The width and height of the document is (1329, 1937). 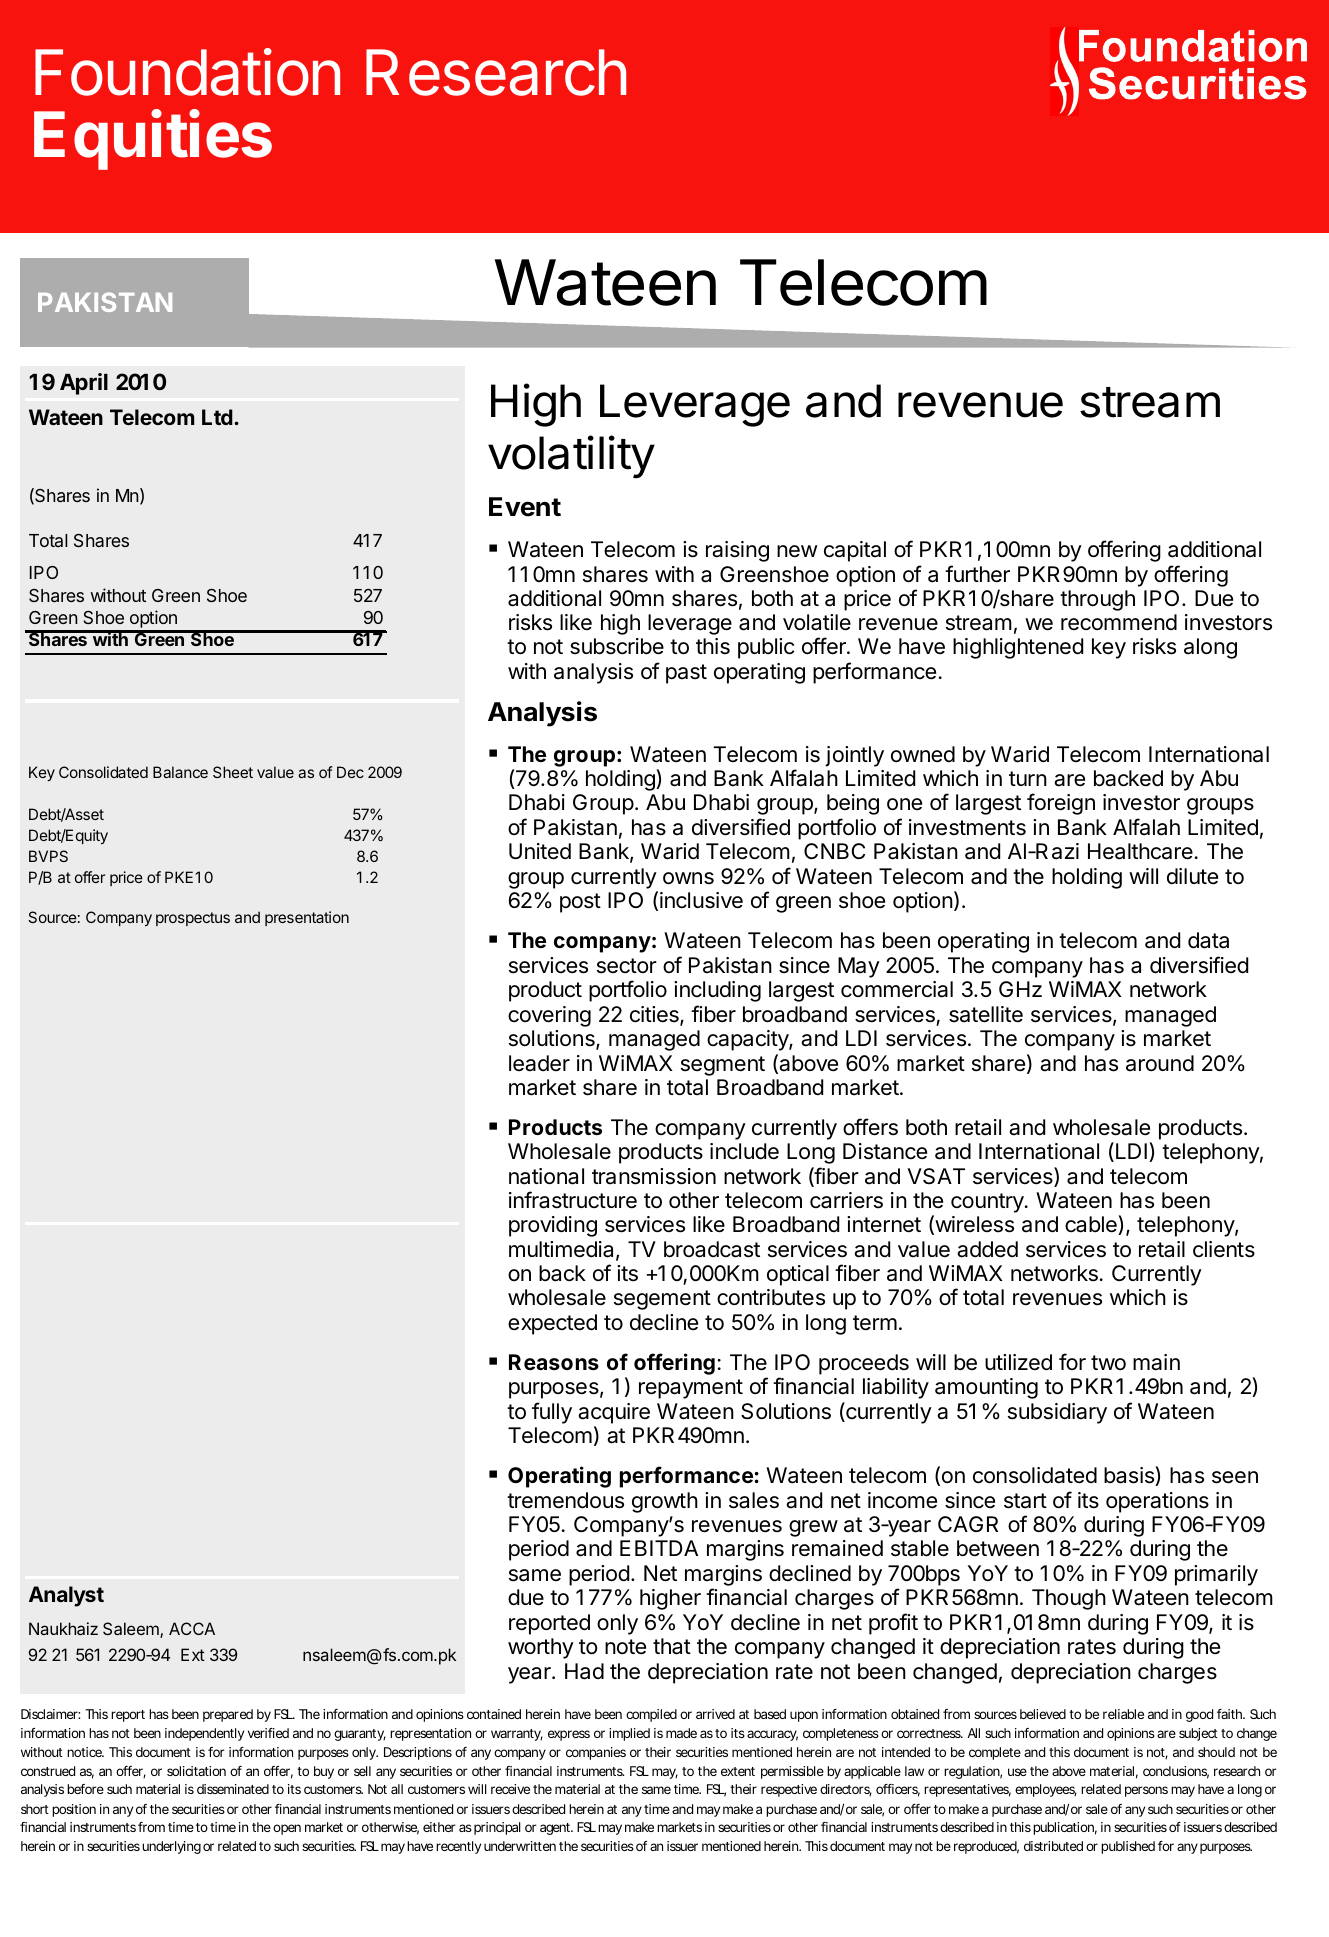 What do you see at coordinates (596, 1753) in the document?
I see `companies` at bounding box center [596, 1753].
